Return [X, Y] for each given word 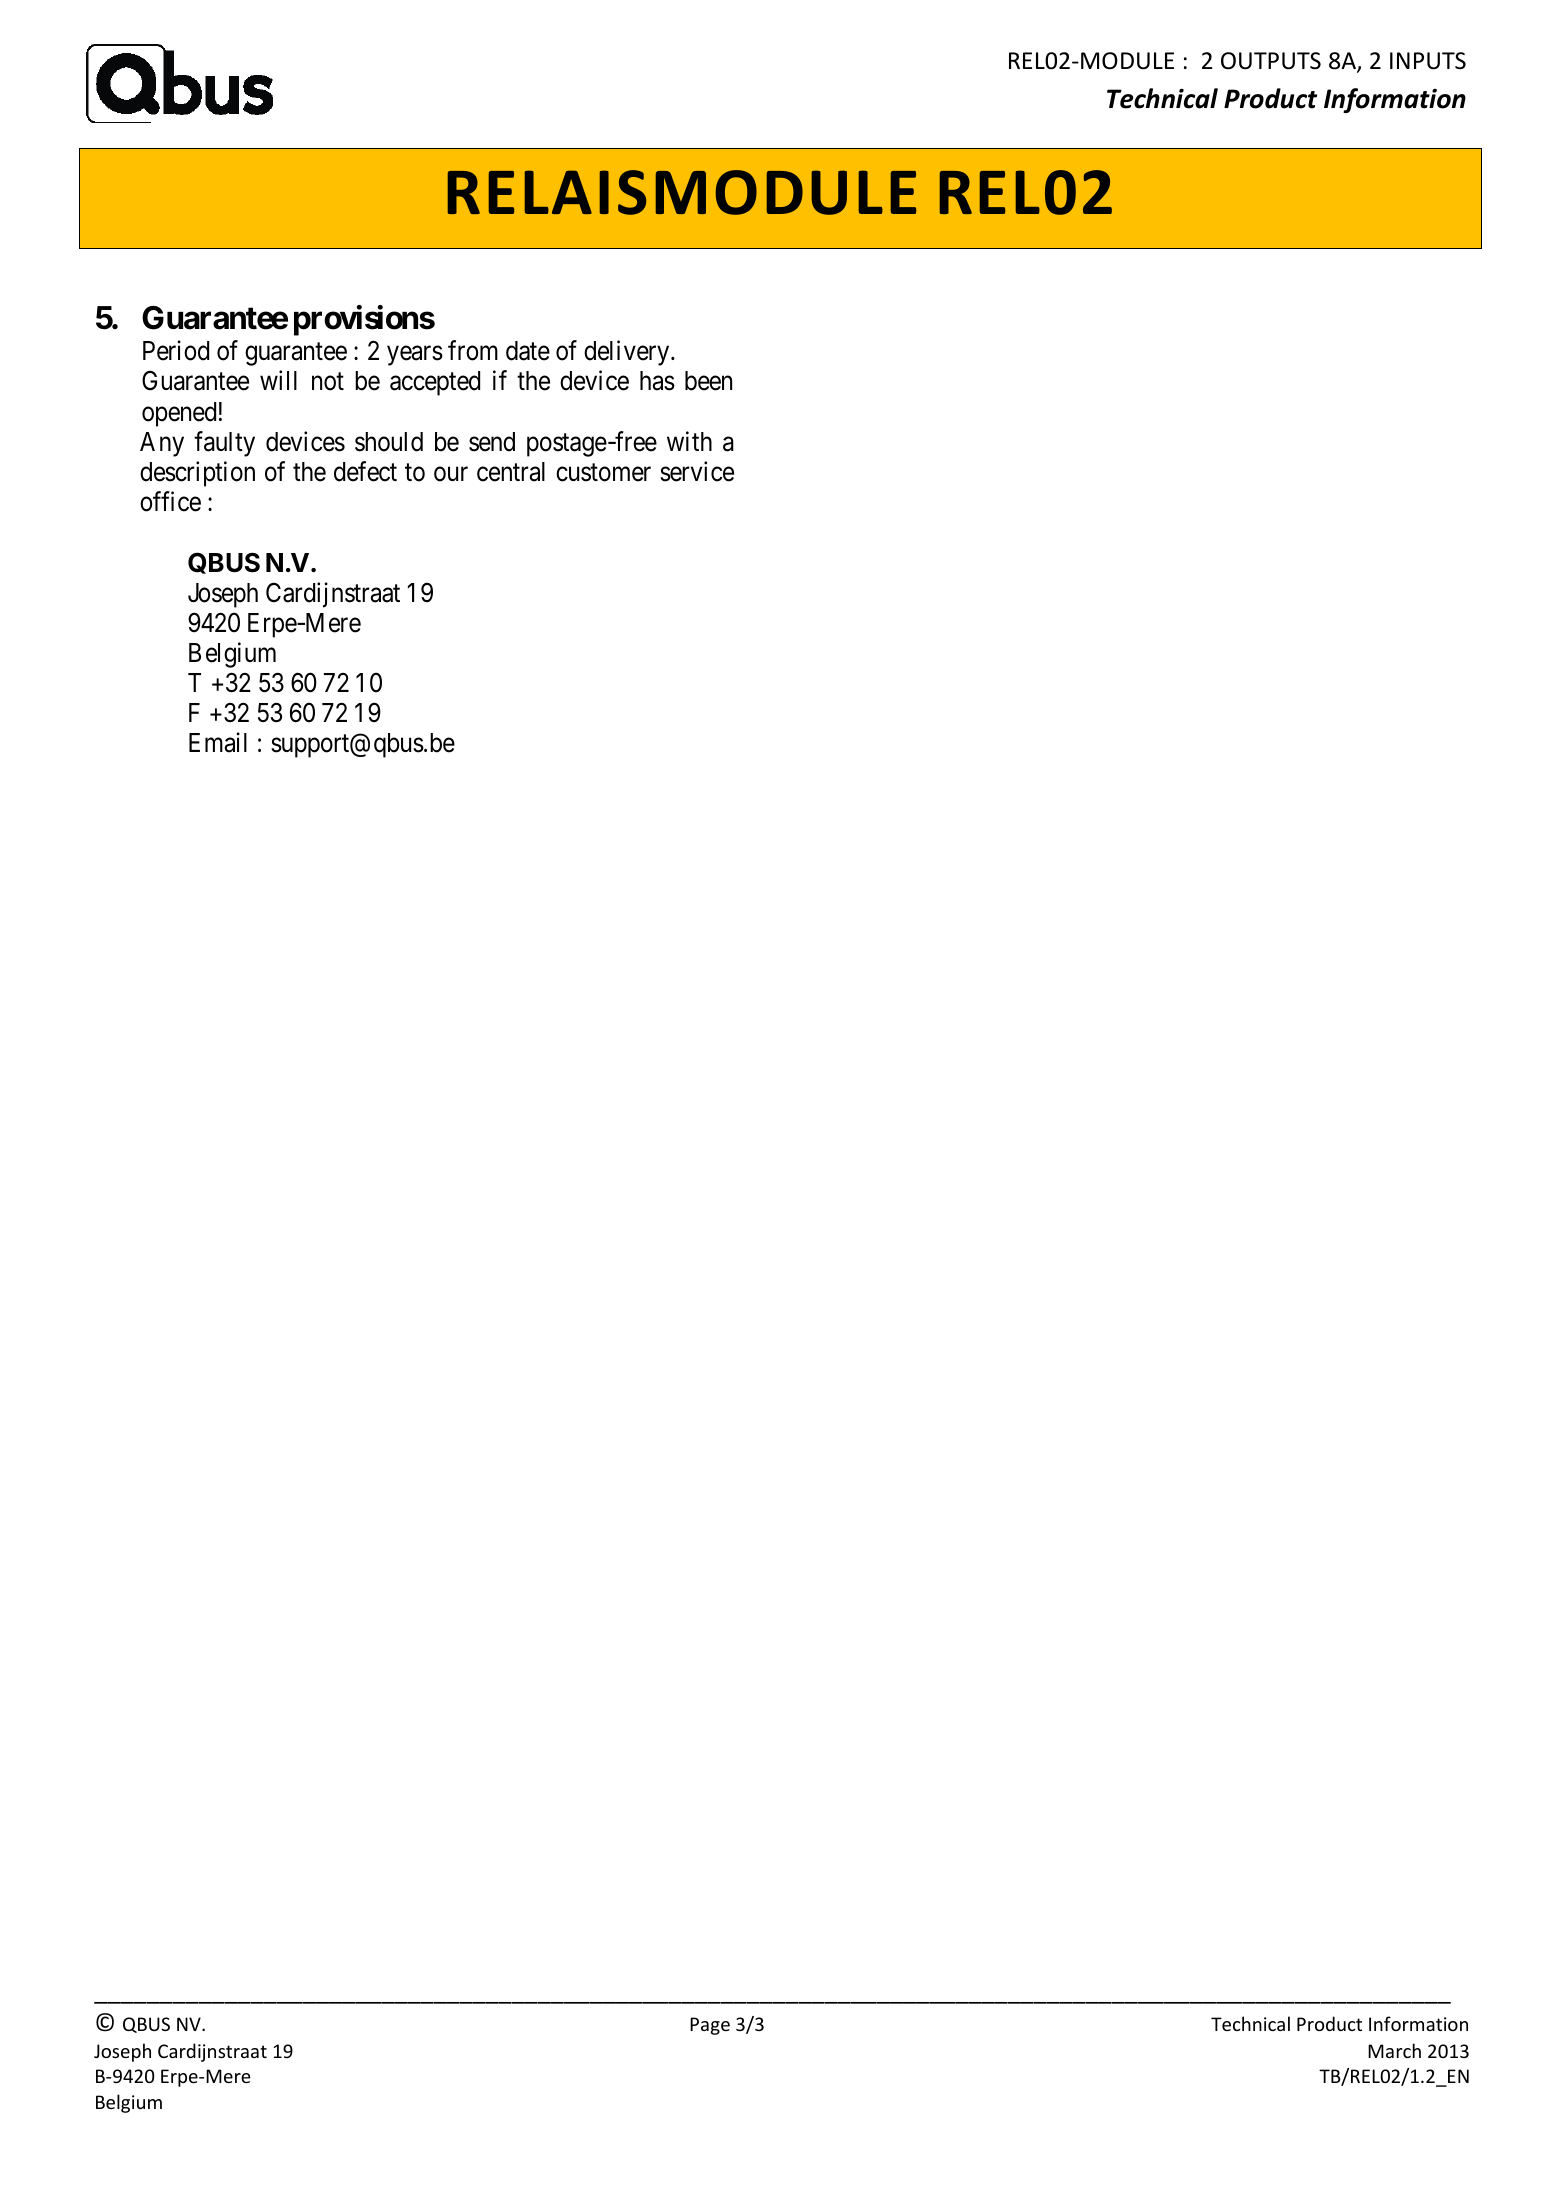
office [170, 501]
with [689, 441]
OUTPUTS [1271, 61]
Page [710, 2026]
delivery [628, 353]
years [415, 356]
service [697, 471]
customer [603, 473]
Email [218, 743]
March [1394, 2050]
